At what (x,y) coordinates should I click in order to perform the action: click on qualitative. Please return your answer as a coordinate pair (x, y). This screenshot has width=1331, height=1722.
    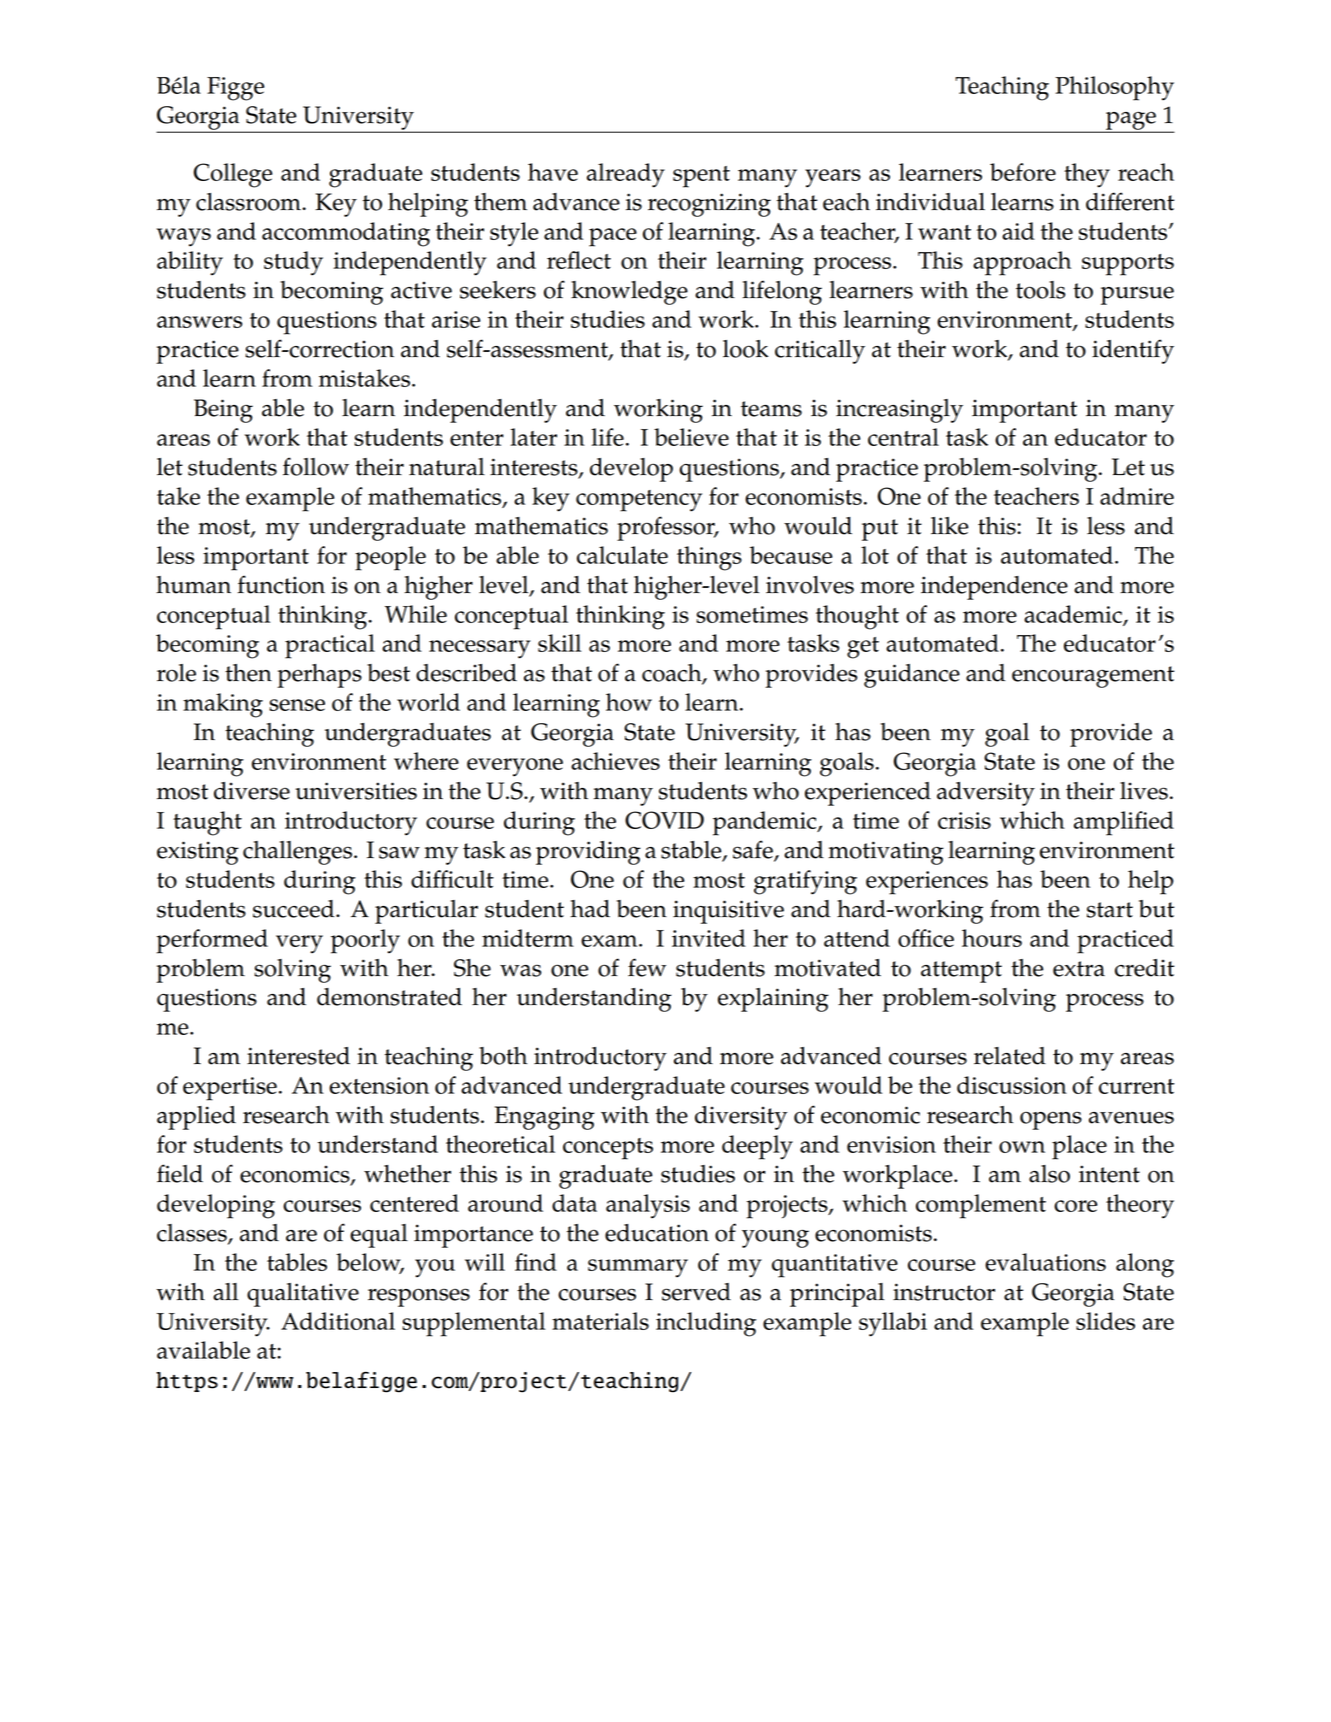
    Looking at the image, I should click on (303, 1295).
